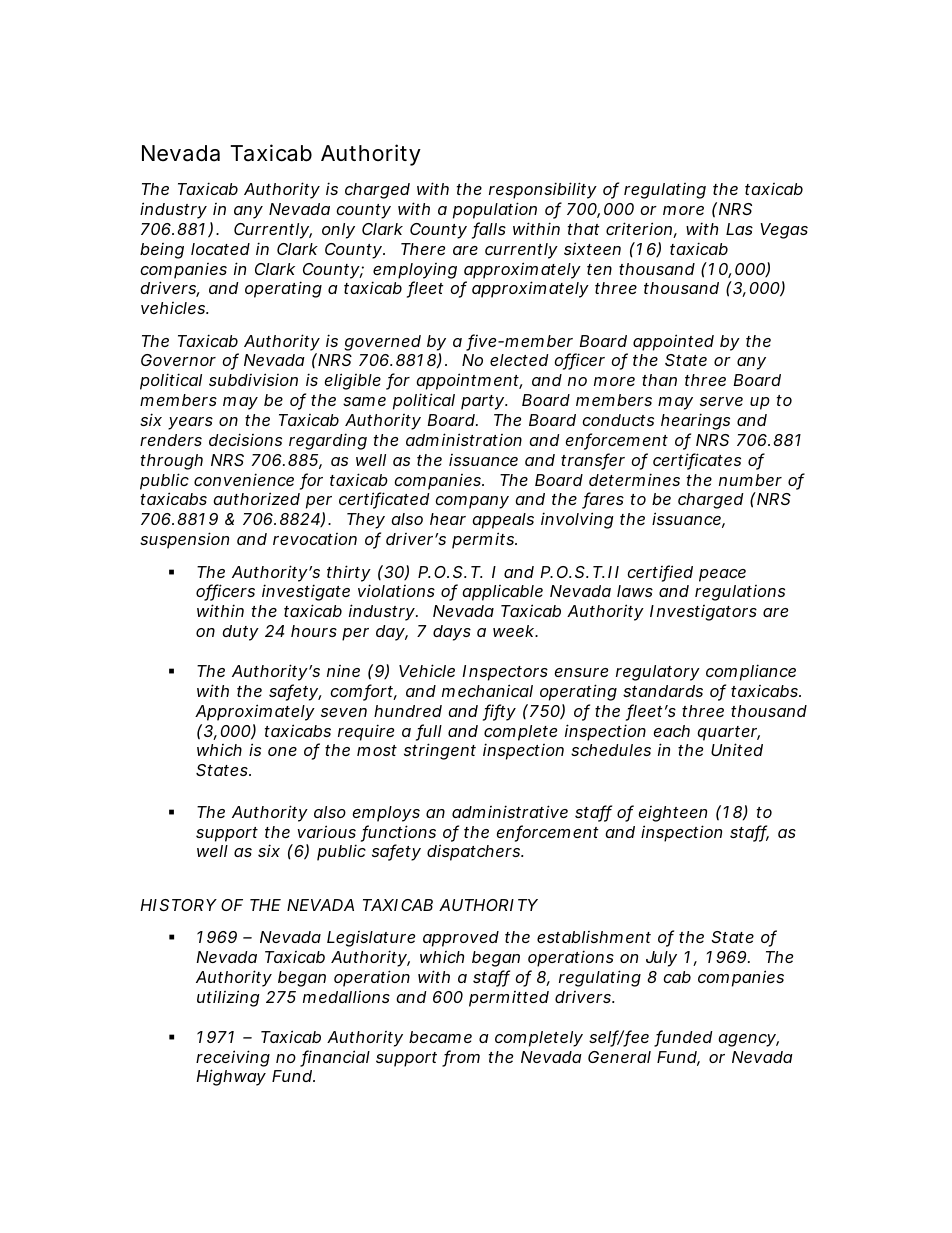  Describe the element at coordinates (233, 1058) in the screenshot. I see `receiving` at that location.
